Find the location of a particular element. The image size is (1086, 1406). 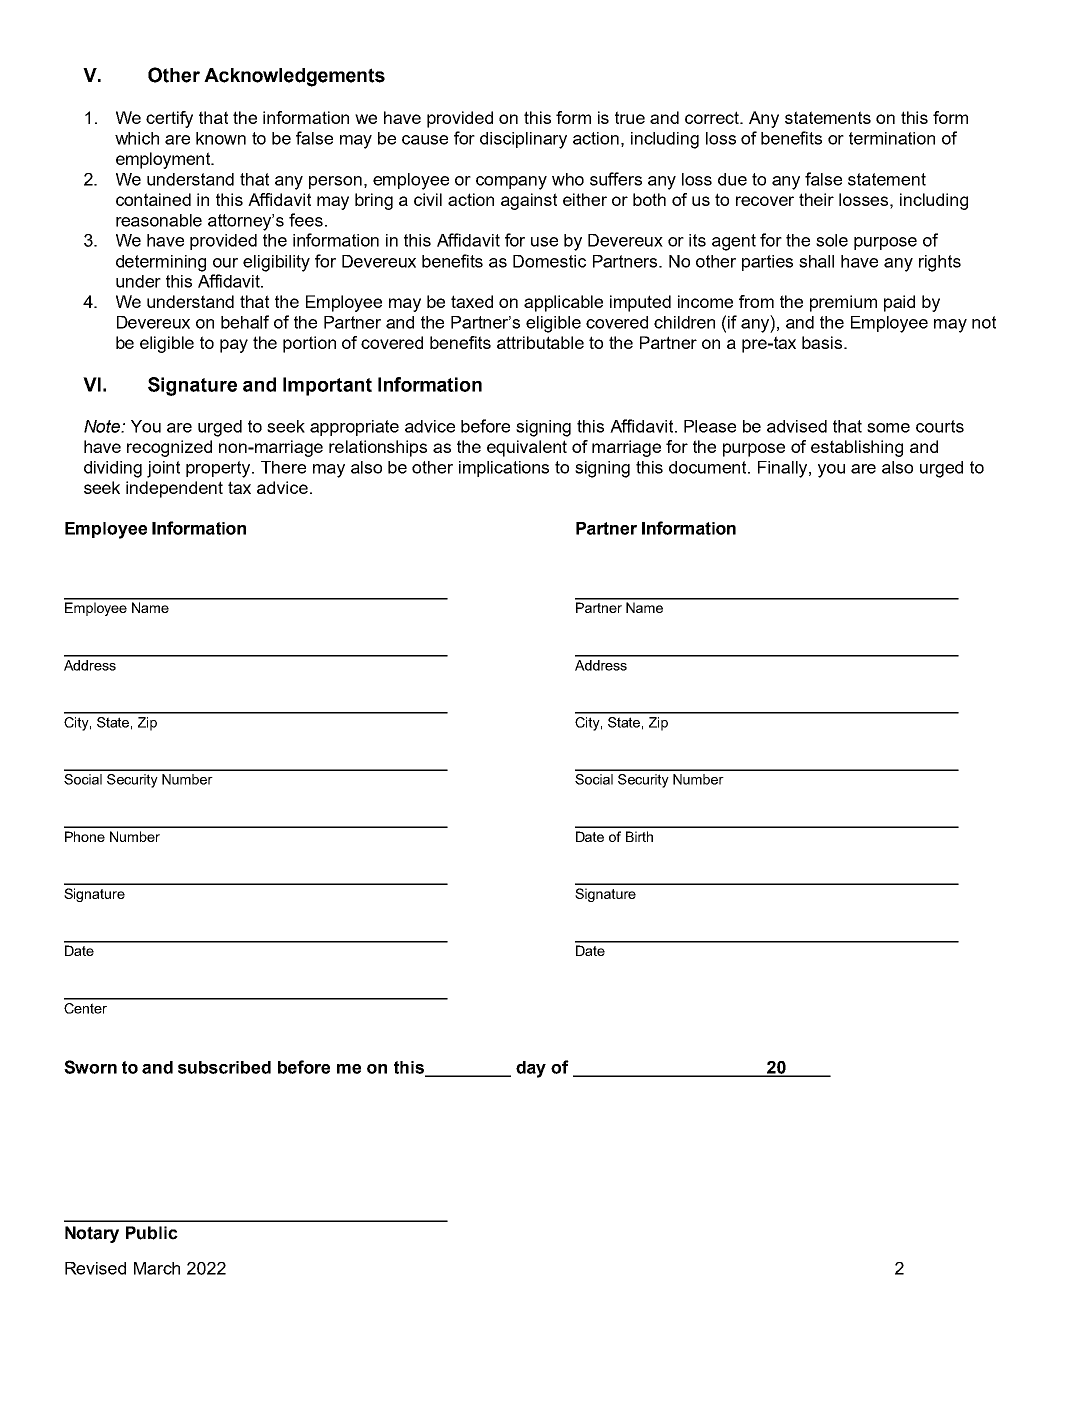

March is located at coordinates (157, 1268).
